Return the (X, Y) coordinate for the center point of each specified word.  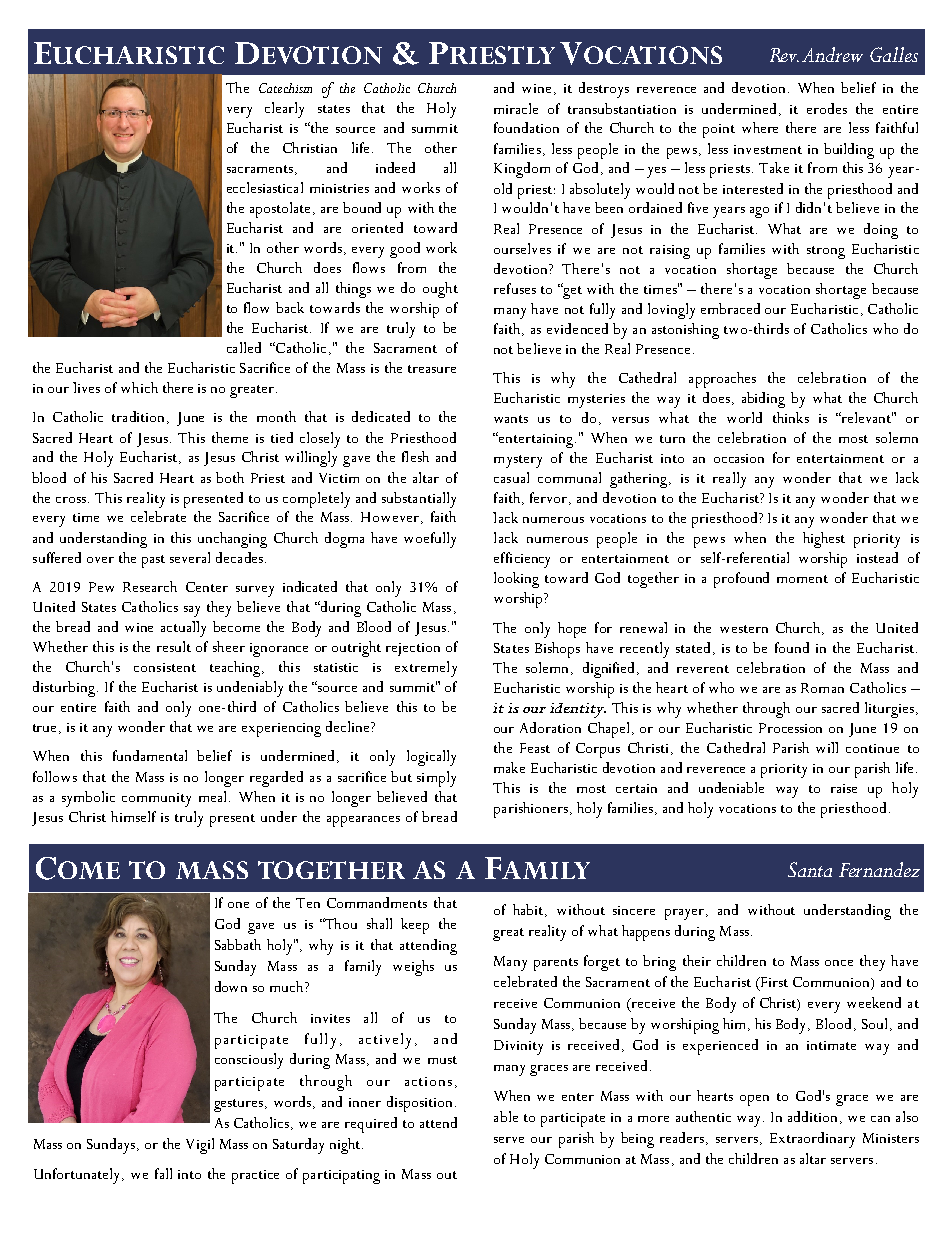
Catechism (285, 88)
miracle (516, 108)
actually (183, 629)
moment (802, 579)
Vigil (200, 1146)
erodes (827, 108)
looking (516, 580)
